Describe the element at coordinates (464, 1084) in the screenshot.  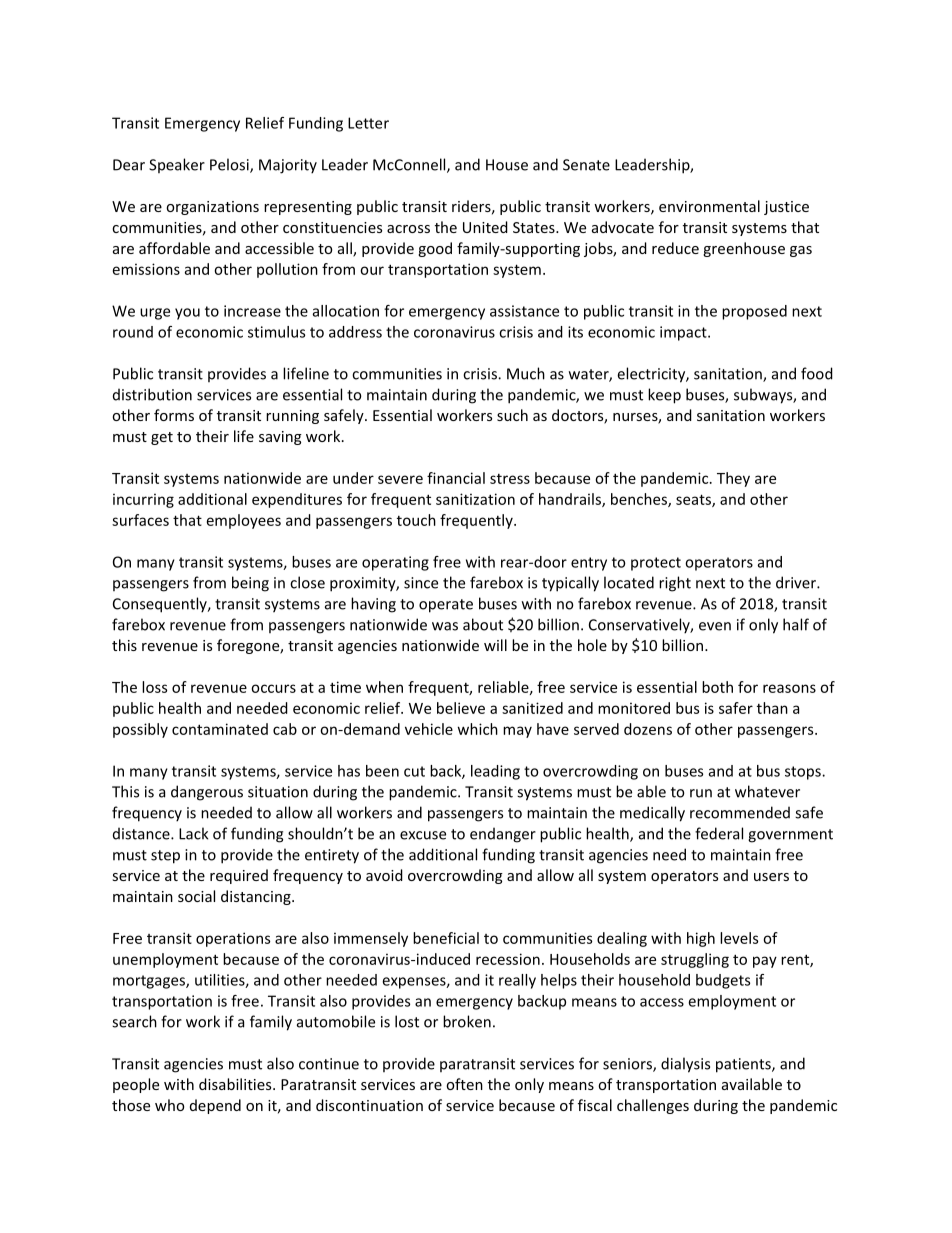
I see `often` at that location.
